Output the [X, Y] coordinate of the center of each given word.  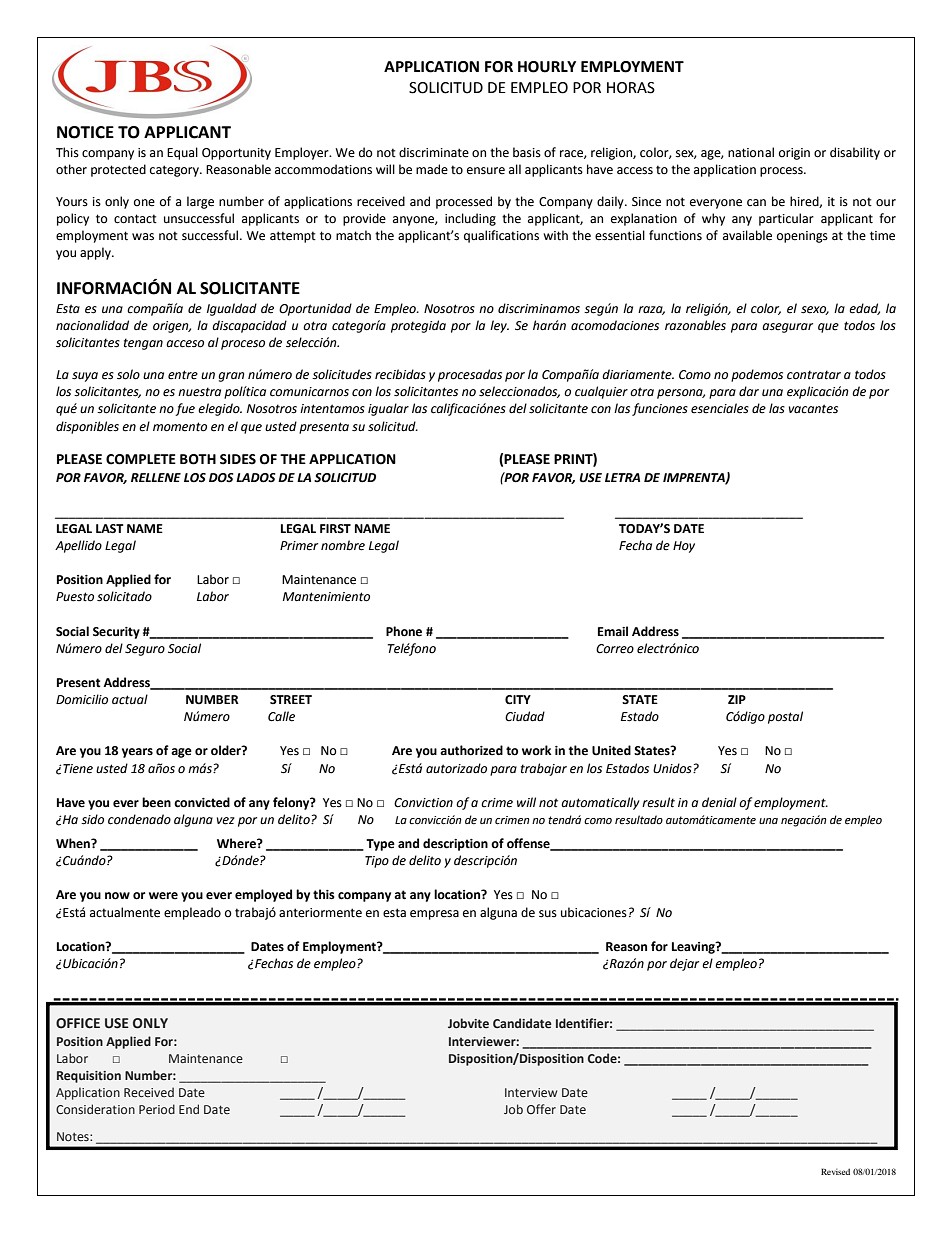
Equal [182, 153]
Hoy [684, 547]
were [163, 896]
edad [864, 309]
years [137, 753]
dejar [684, 964]
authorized [471, 750]
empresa [434, 915]
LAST [109, 529]
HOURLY [547, 67]
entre [183, 375]
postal [785, 717]
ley [499, 326]
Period [157, 1109]
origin [794, 154]
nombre [343, 545]
